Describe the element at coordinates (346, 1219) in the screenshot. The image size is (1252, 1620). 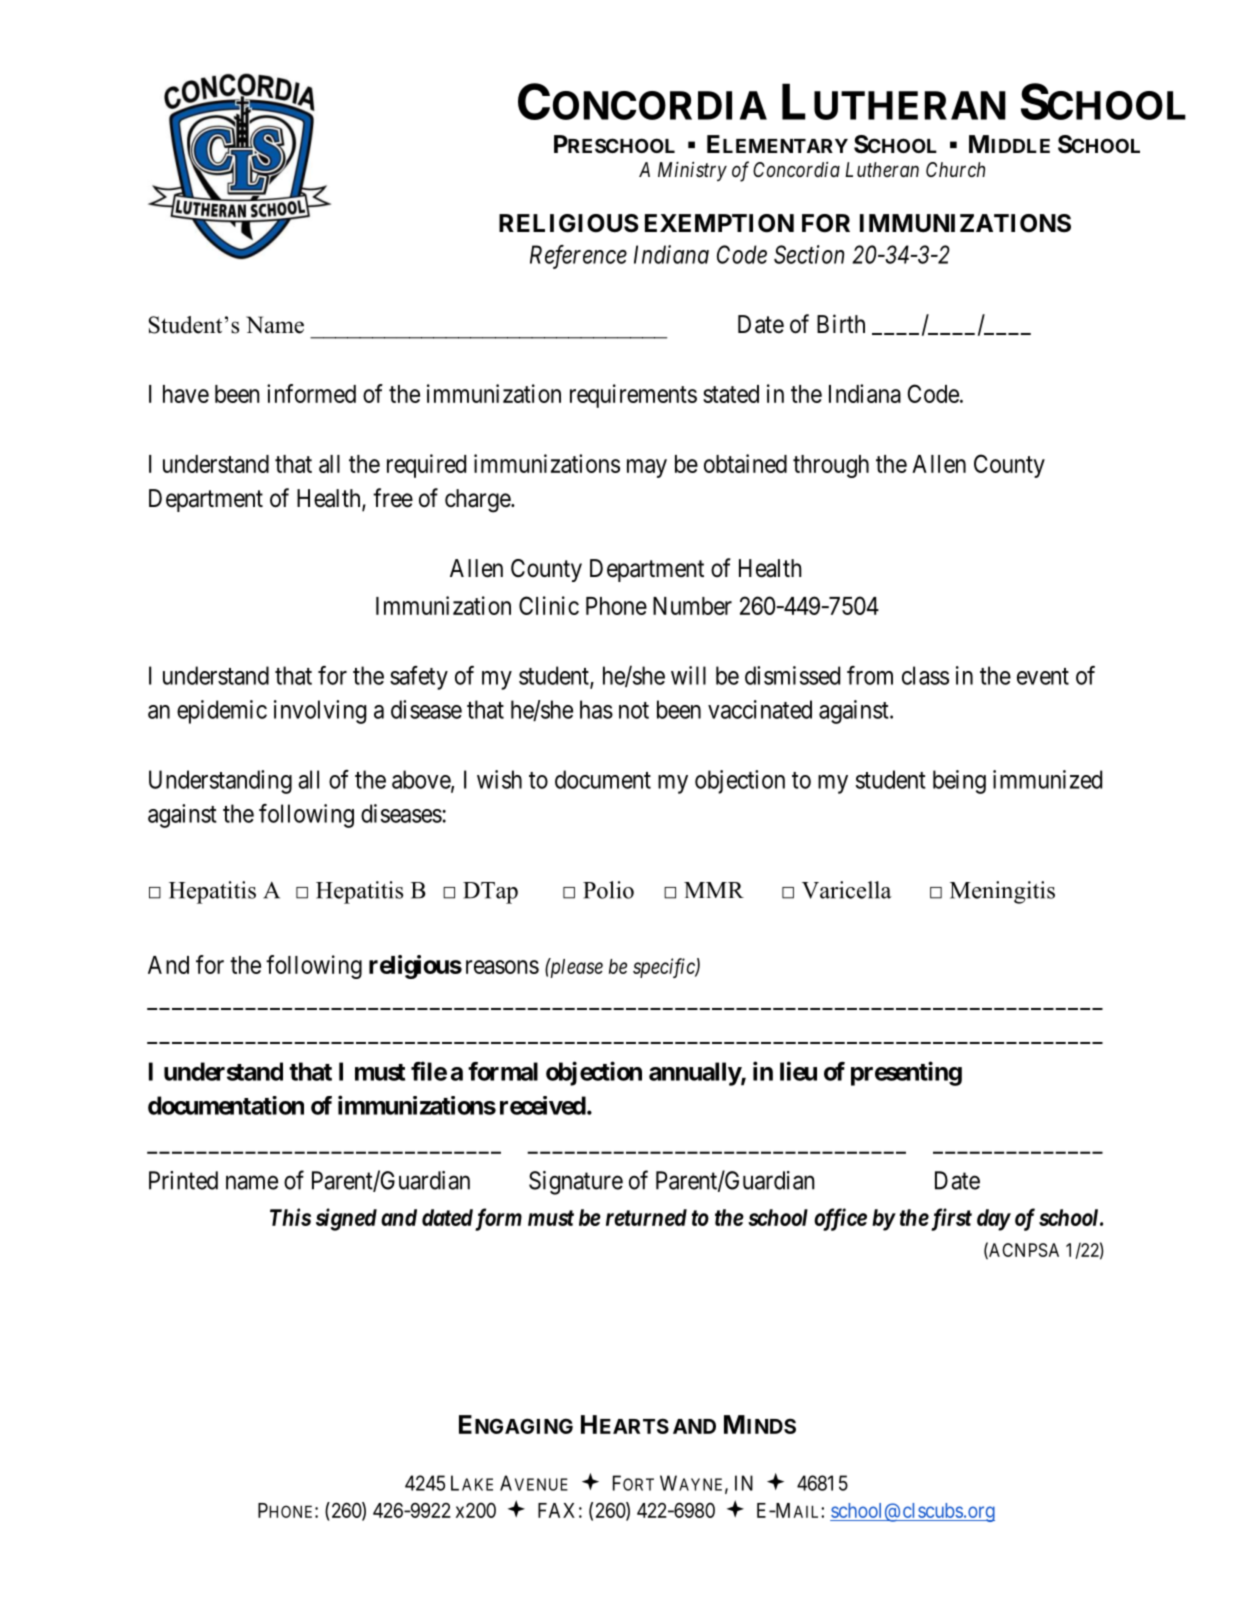
I see `signed` at that location.
